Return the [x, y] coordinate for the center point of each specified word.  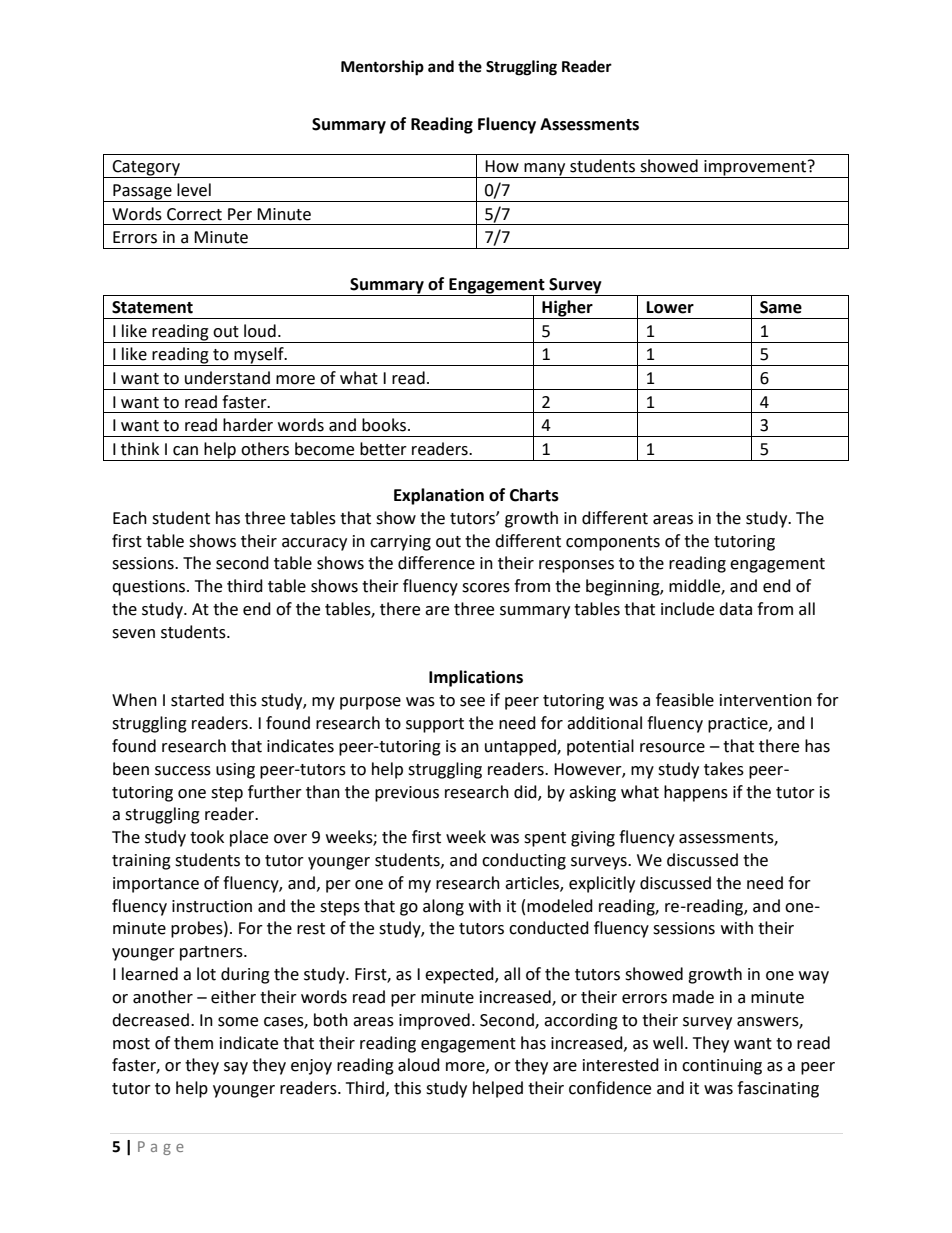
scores [486, 588]
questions [150, 588]
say [236, 1068]
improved [434, 1021]
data [735, 609]
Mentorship [382, 68]
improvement [755, 169]
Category [146, 169]
